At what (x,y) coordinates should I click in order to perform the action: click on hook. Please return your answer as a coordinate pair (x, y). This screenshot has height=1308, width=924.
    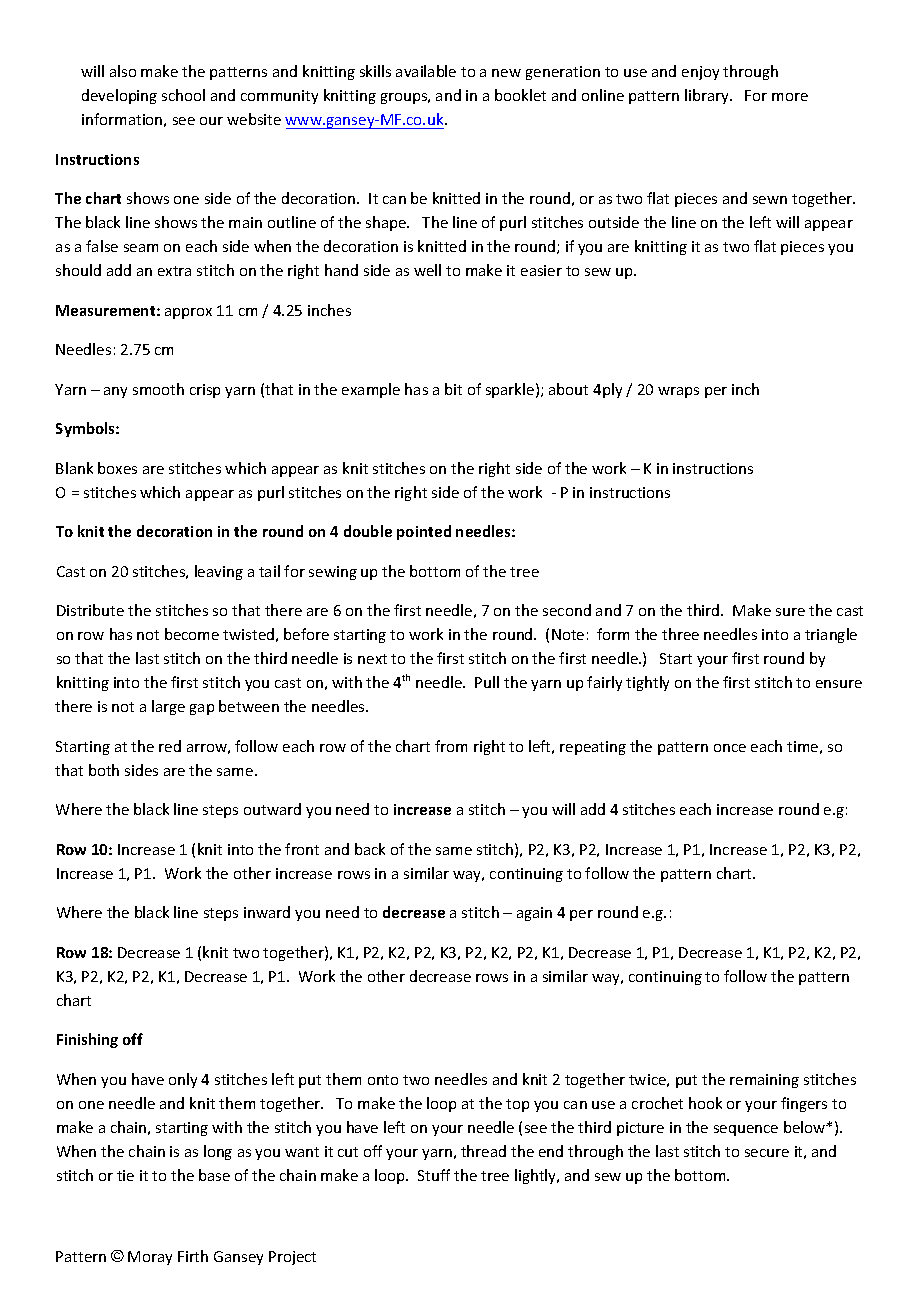
    Looking at the image, I should click on (705, 1103).
